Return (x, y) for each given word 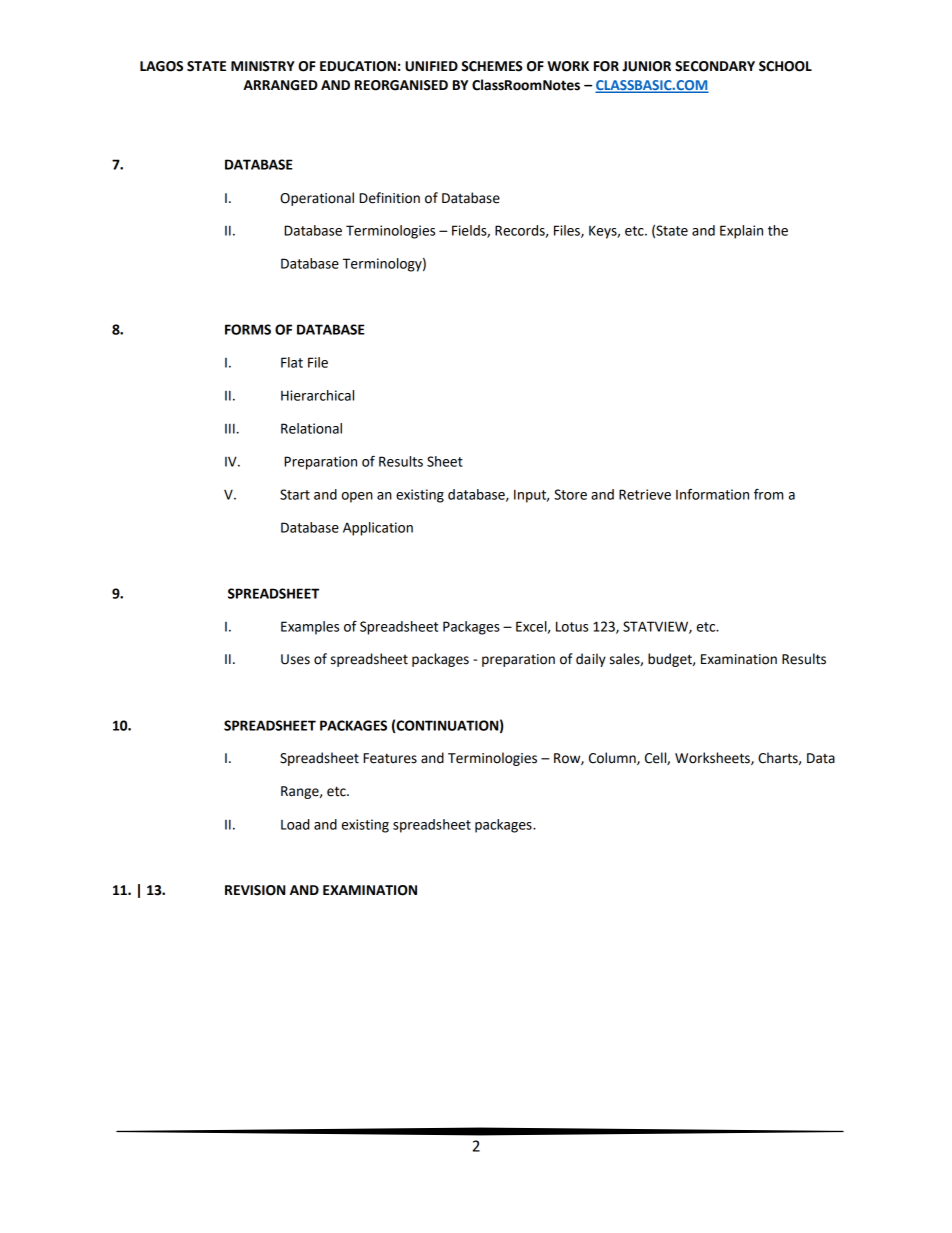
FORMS (248, 329)
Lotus (572, 626)
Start (295, 494)
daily (591, 660)
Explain (741, 232)
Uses (295, 659)
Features (390, 758)
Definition (389, 198)
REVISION (255, 890)
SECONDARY (715, 66)
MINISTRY (263, 66)
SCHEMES (492, 66)
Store (570, 494)
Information (712, 494)
